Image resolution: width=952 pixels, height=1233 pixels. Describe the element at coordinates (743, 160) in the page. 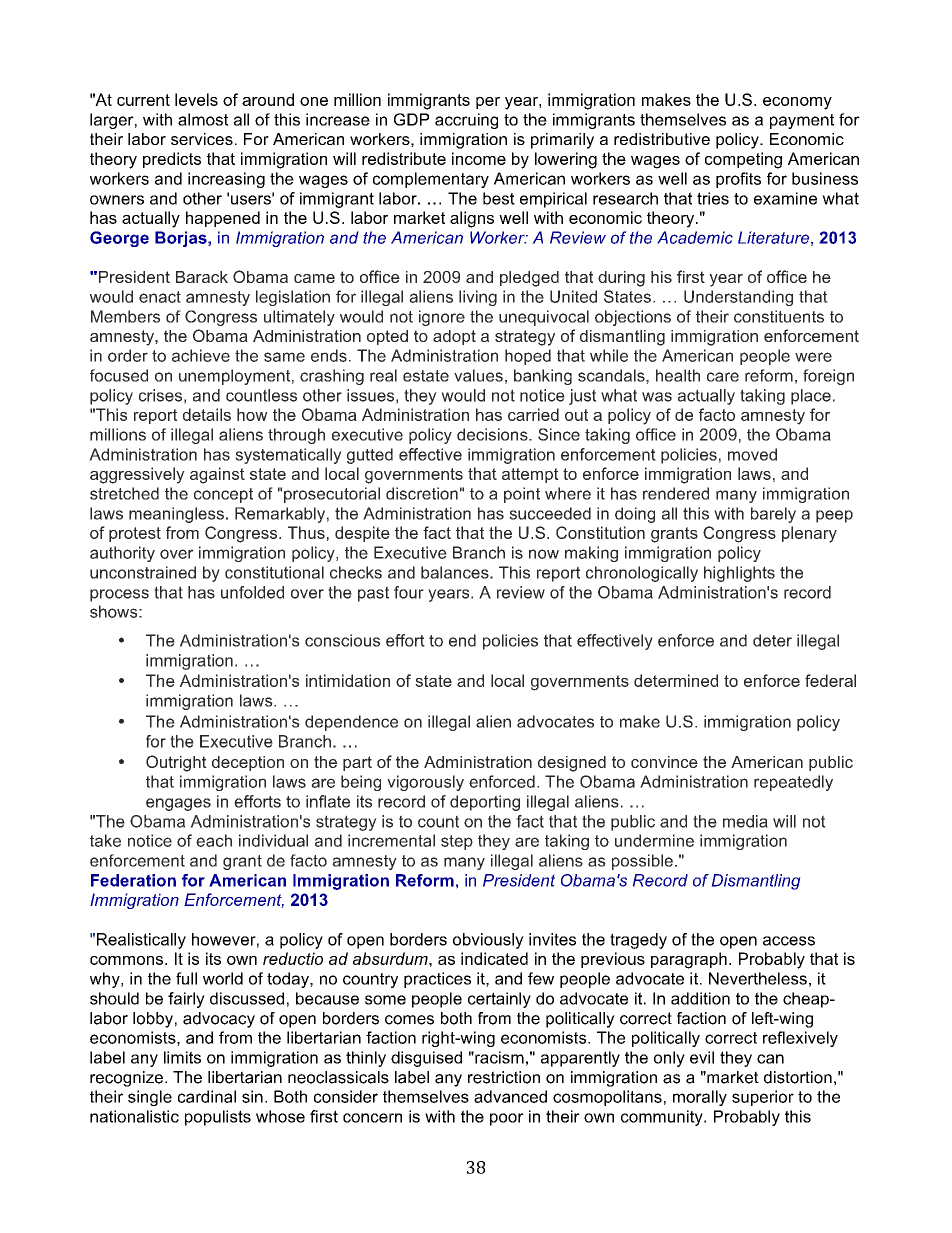

I see `competing` at that location.
